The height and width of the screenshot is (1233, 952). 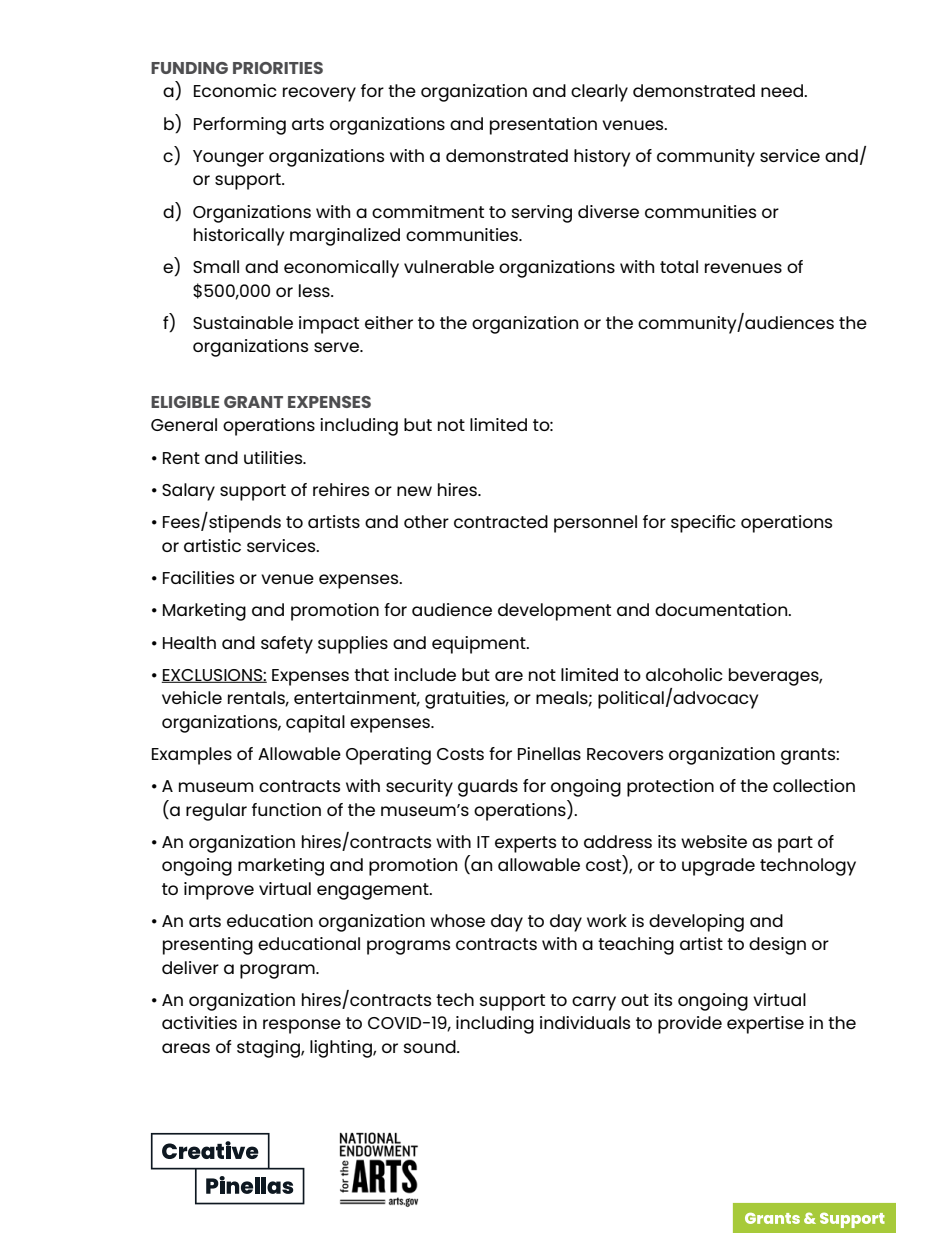 What do you see at coordinates (274, 457) in the screenshot?
I see `utilities` at bounding box center [274, 457].
